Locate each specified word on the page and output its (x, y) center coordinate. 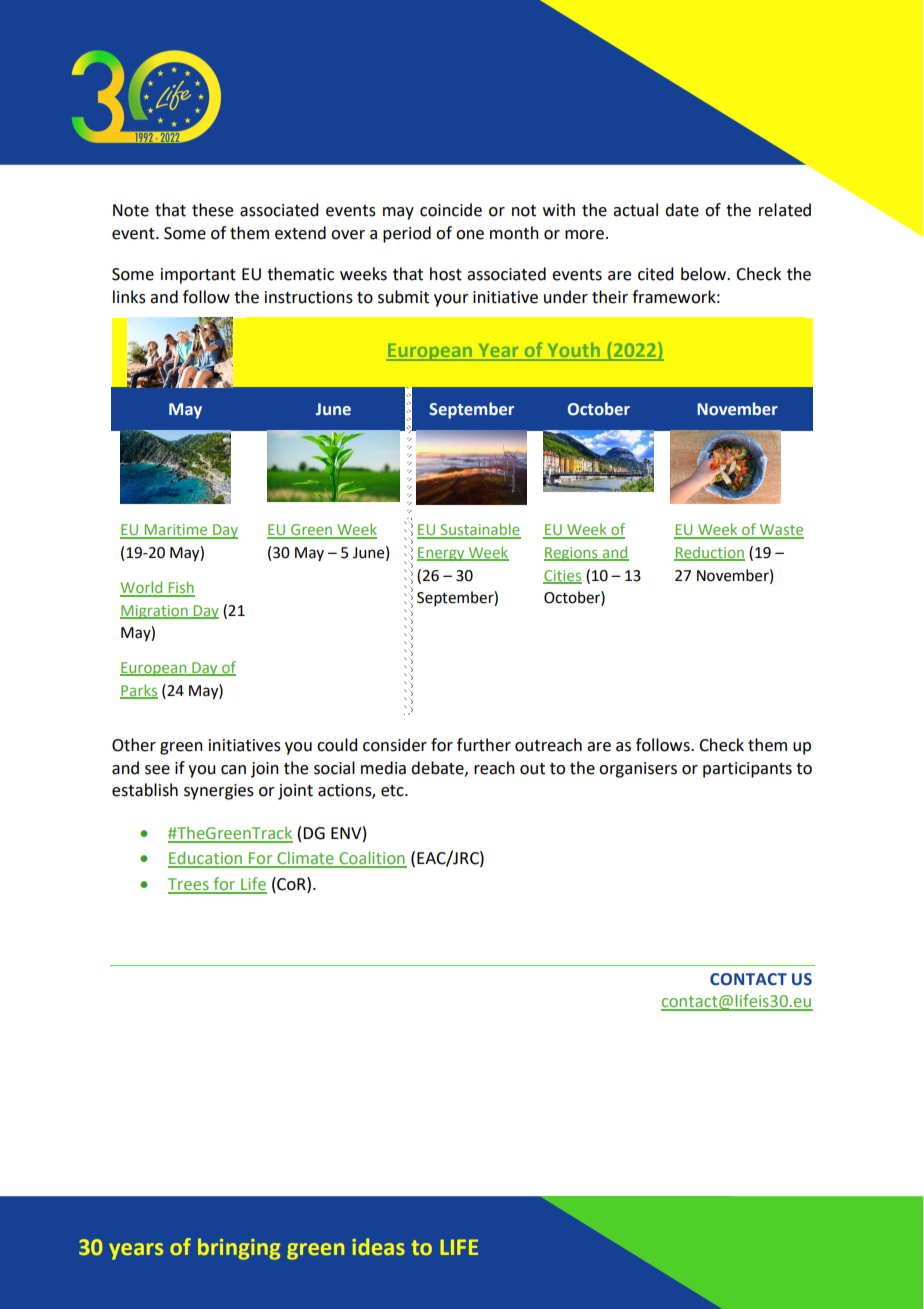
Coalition (372, 859)
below (704, 274)
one (470, 235)
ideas (379, 1246)
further (484, 745)
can (233, 770)
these (212, 210)
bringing (239, 1249)
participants (747, 770)
